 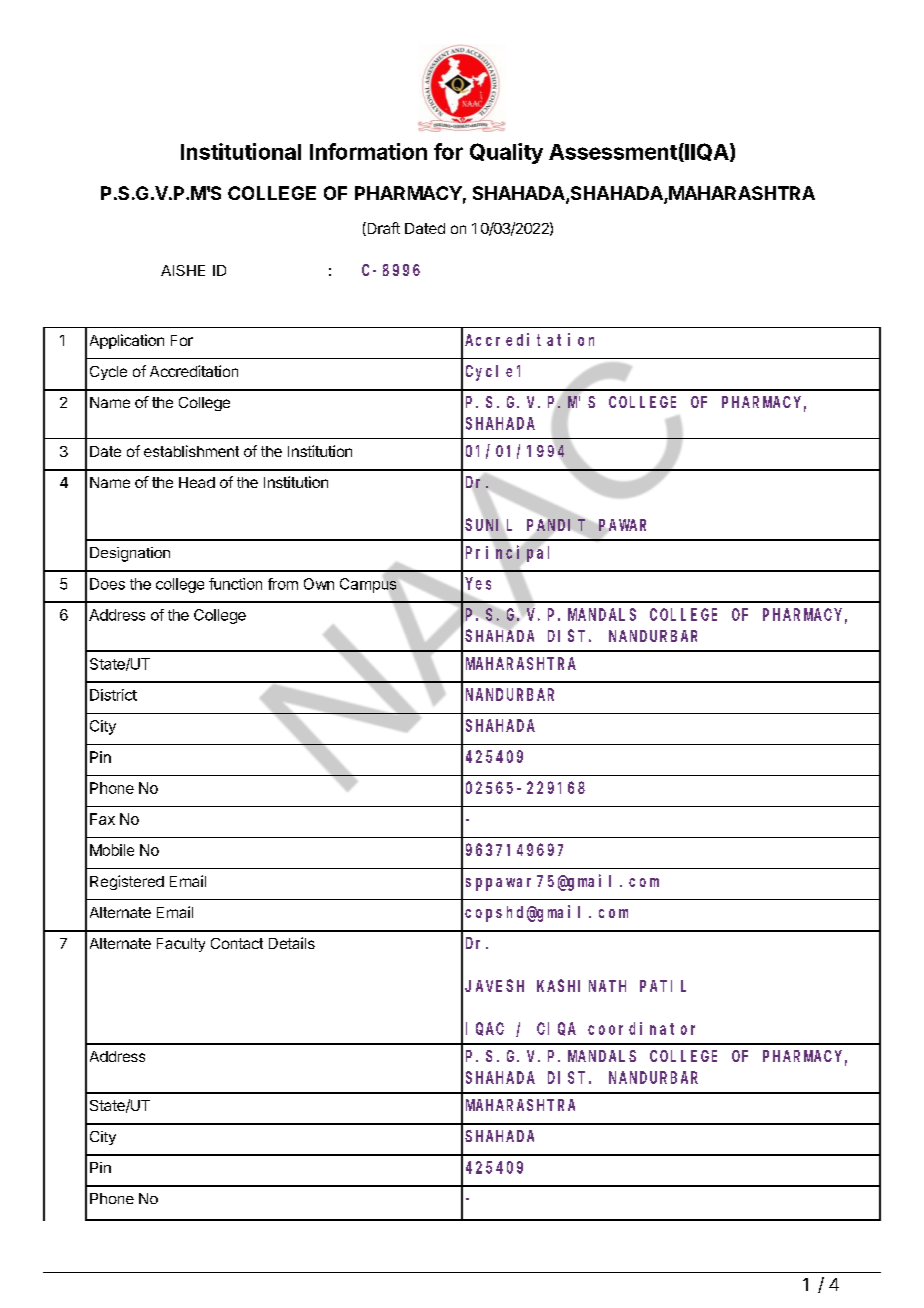 What do you see at coordinates (506, 153) in the screenshot?
I see `Quality` at bounding box center [506, 153].
